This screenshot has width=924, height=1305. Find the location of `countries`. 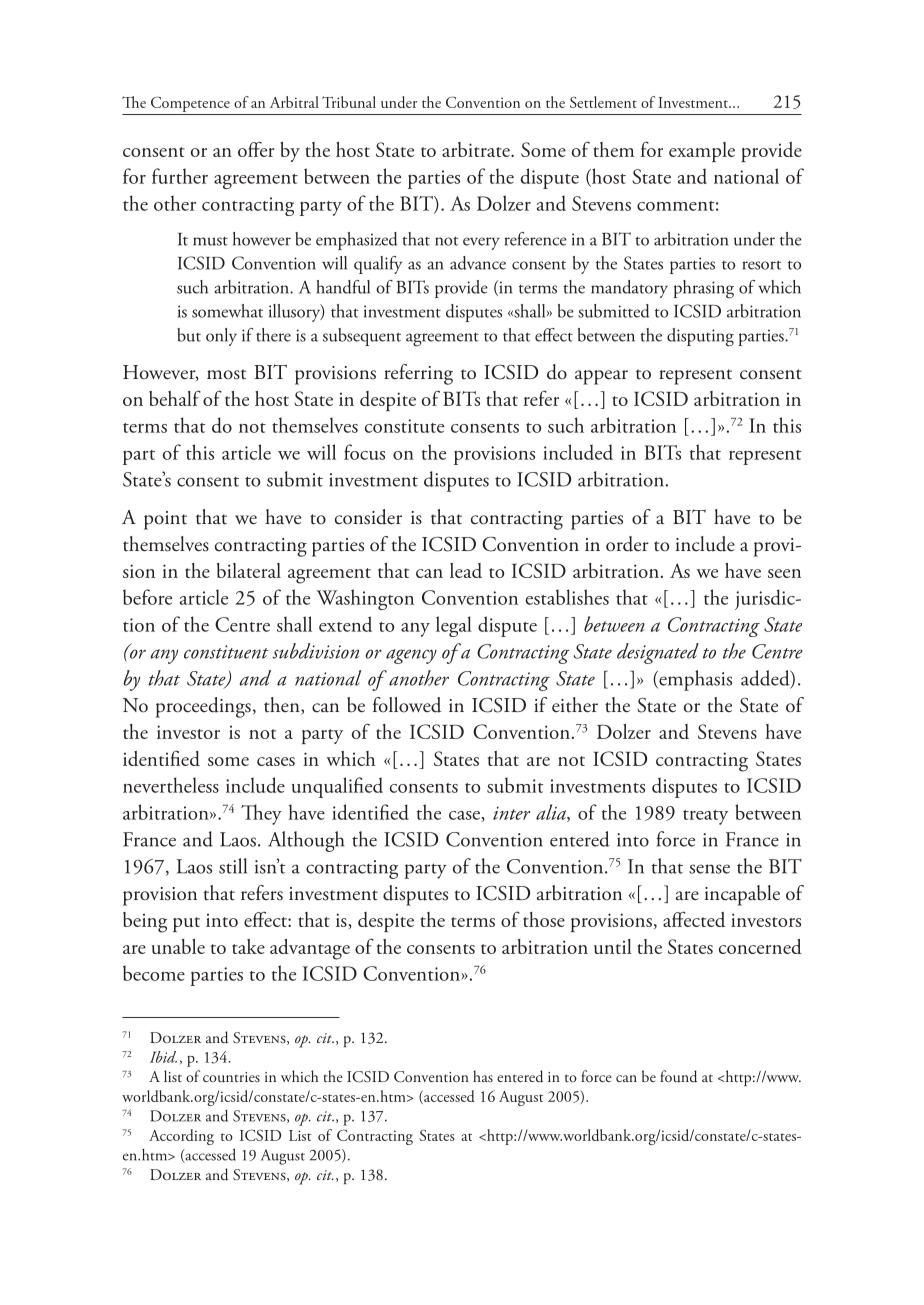

countries is located at coordinates (231, 1077).
